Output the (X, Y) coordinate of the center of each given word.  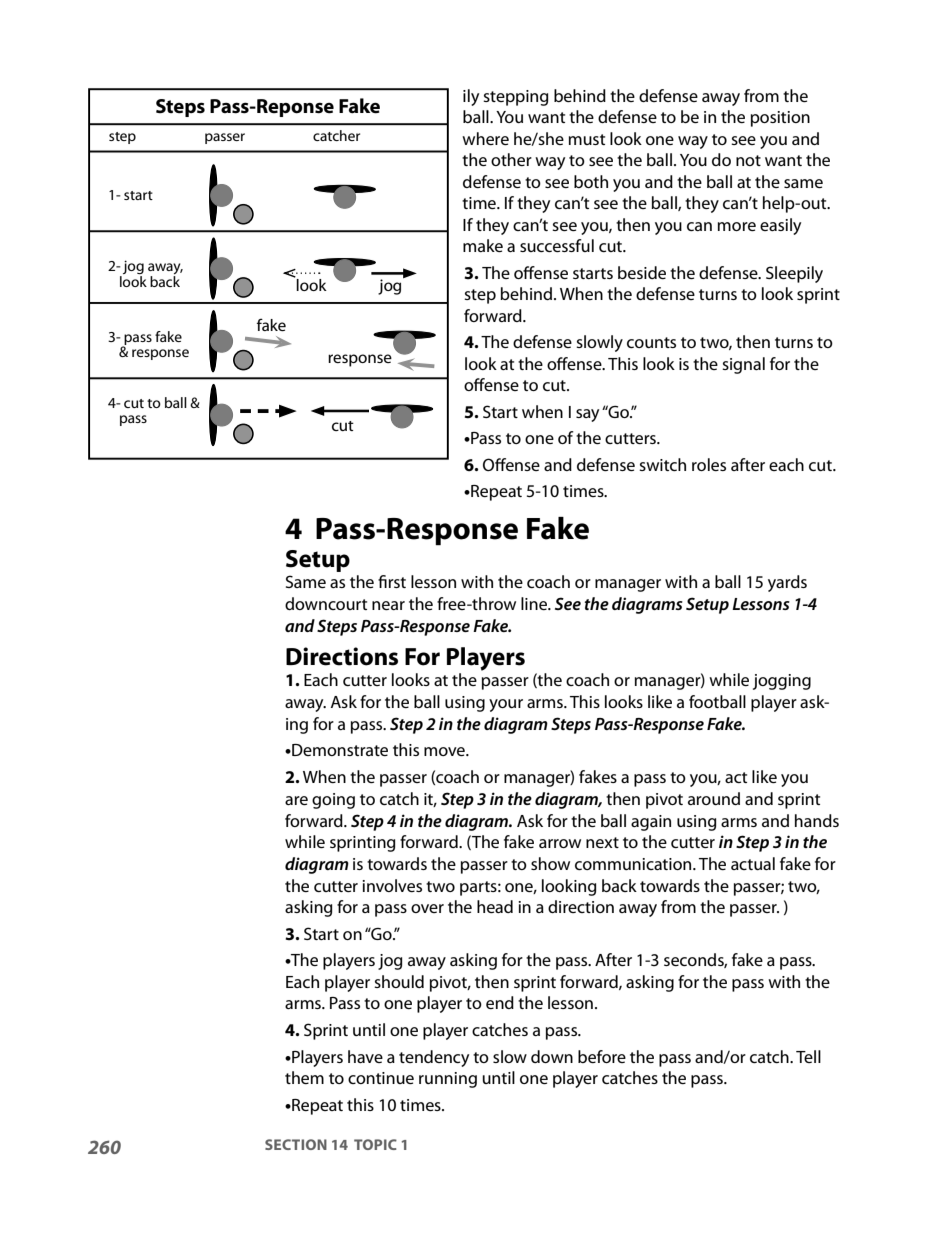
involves (392, 885)
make (483, 245)
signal (743, 365)
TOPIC (375, 1144)
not (748, 160)
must (587, 139)
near (388, 605)
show (550, 863)
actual (753, 863)
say (587, 415)
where (485, 138)
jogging (782, 682)
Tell (808, 1056)
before (602, 1056)
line (535, 603)
